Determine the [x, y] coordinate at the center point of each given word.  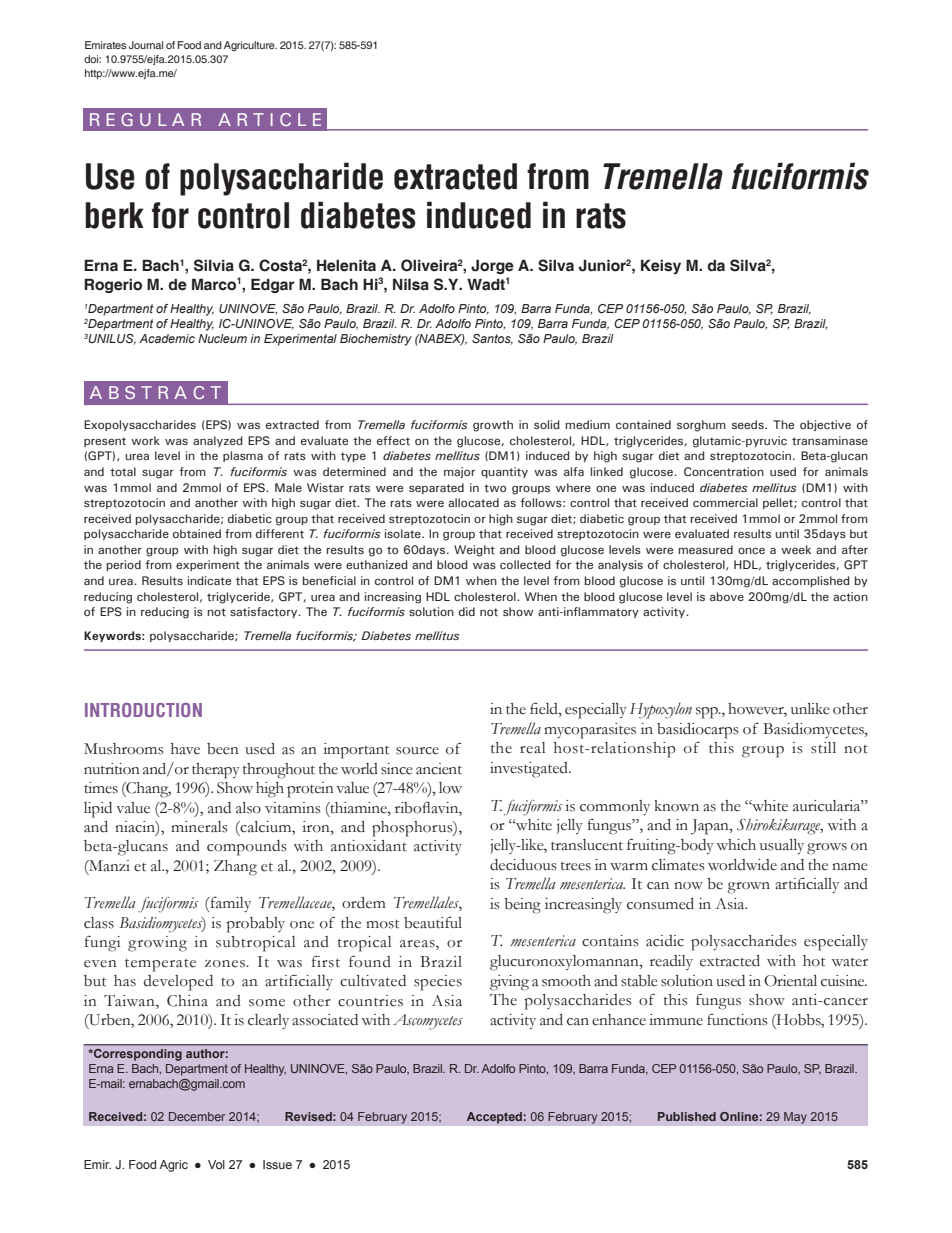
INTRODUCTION [143, 710]
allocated [473, 502]
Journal [145, 45]
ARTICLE [269, 119]
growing [157, 944]
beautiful [433, 922]
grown [748, 888]
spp [708, 713]
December [197, 1116]
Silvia [214, 265]
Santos [492, 339]
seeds [749, 424]
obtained [197, 533]
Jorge [492, 266]
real [532, 748]
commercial [725, 502]
